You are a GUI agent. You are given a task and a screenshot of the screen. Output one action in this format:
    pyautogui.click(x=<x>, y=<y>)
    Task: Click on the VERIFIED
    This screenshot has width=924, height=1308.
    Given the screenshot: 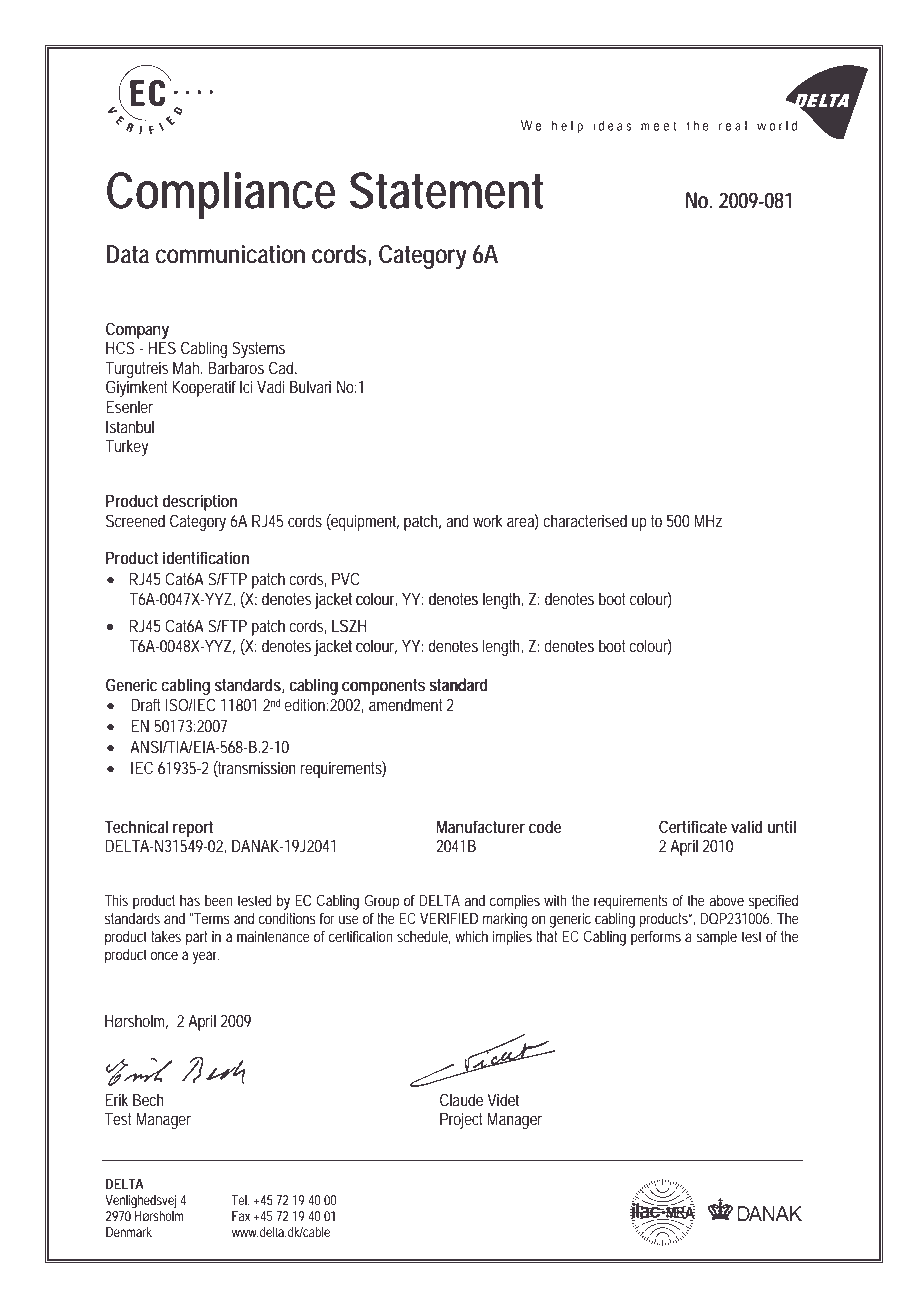 What is the action you would take?
    pyautogui.click(x=449, y=918)
